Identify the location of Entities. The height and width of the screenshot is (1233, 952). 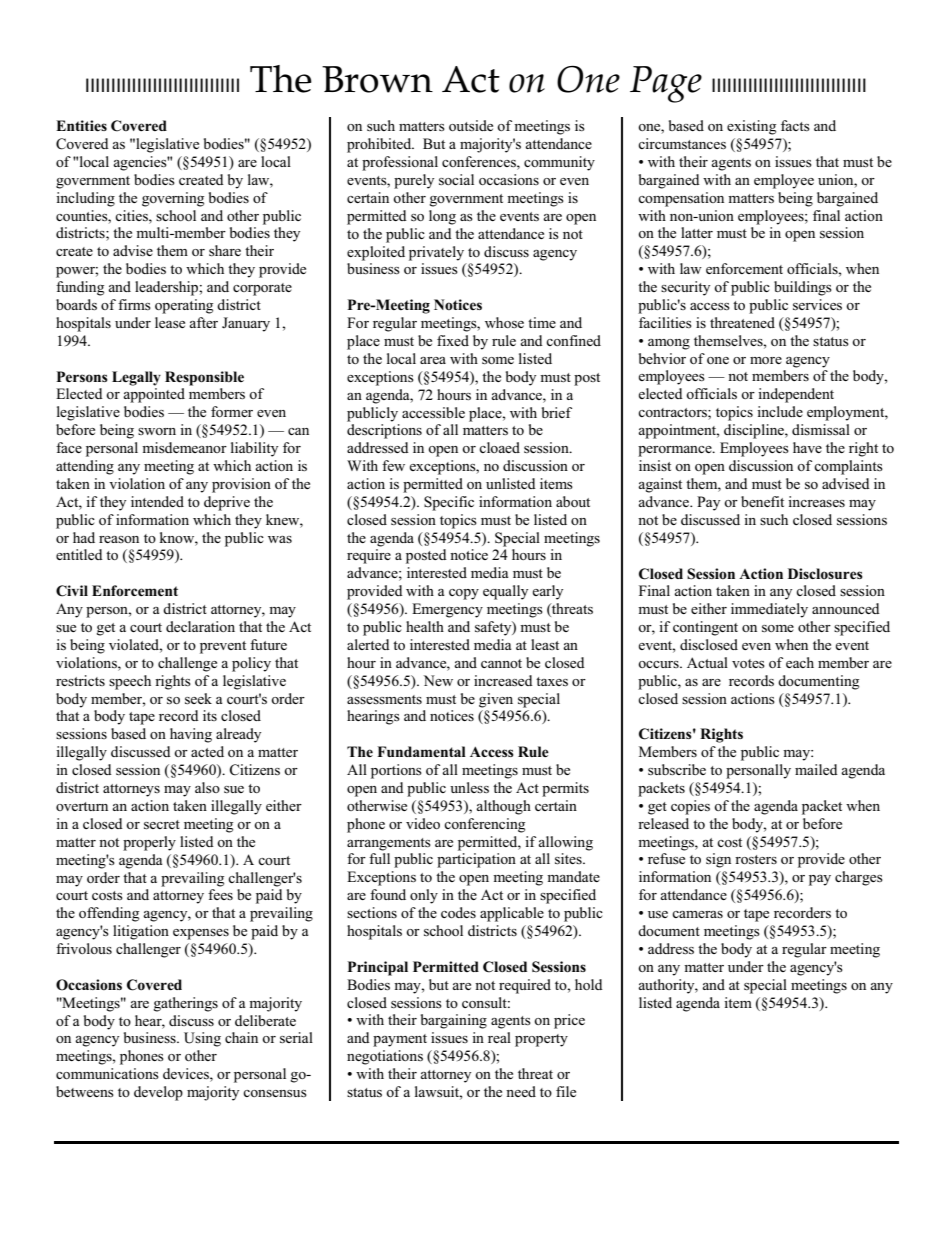
(81, 125).
